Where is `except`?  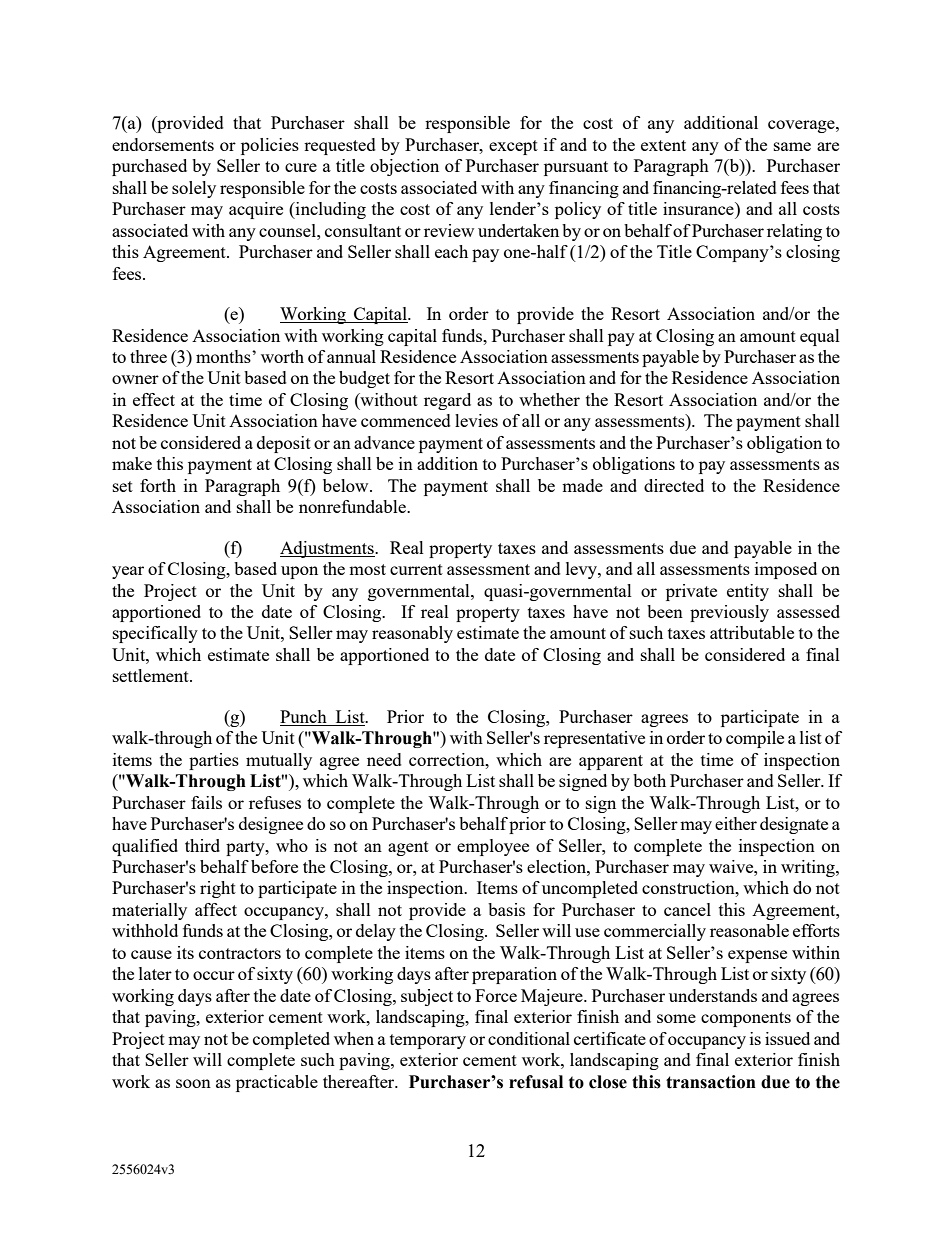
except is located at coordinates (513, 147).
